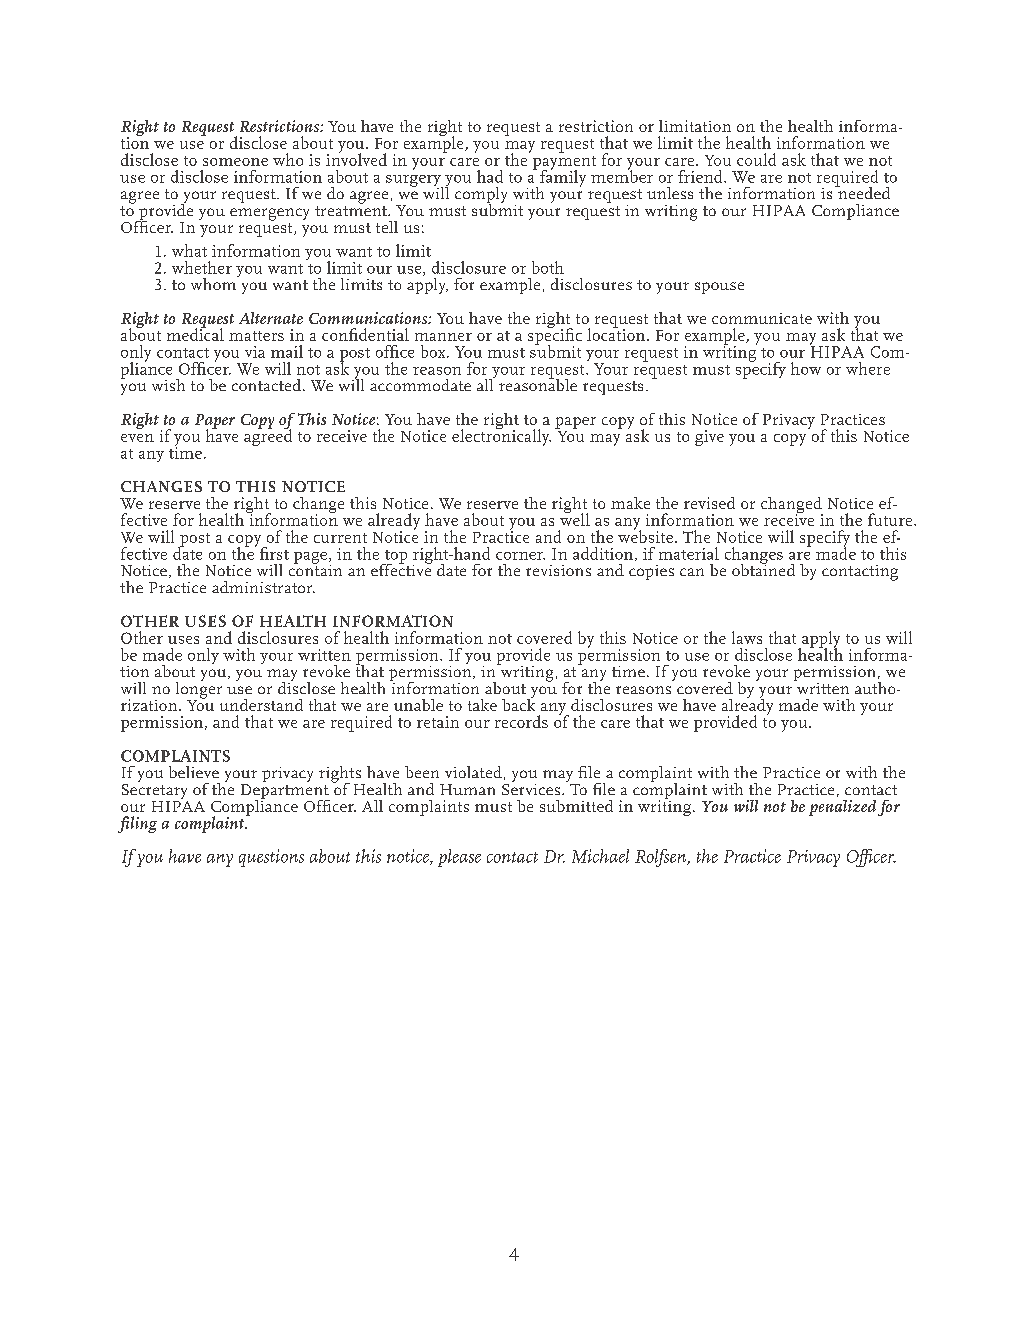  What do you see at coordinates (137, 824) in the image?
I see `filing` at bounding box center [137, 824].
